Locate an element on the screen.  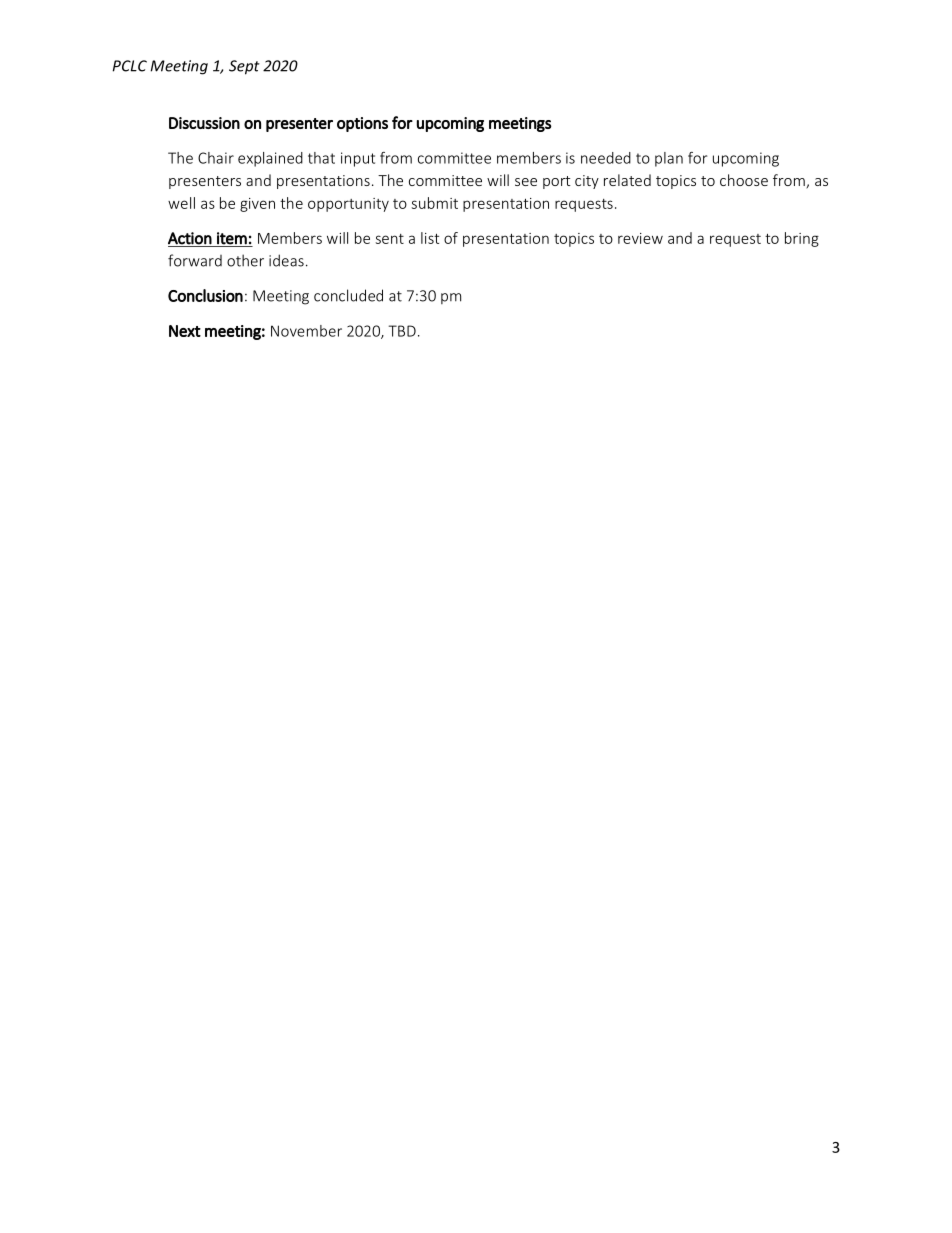
options is located at coordinates (362, 124).
